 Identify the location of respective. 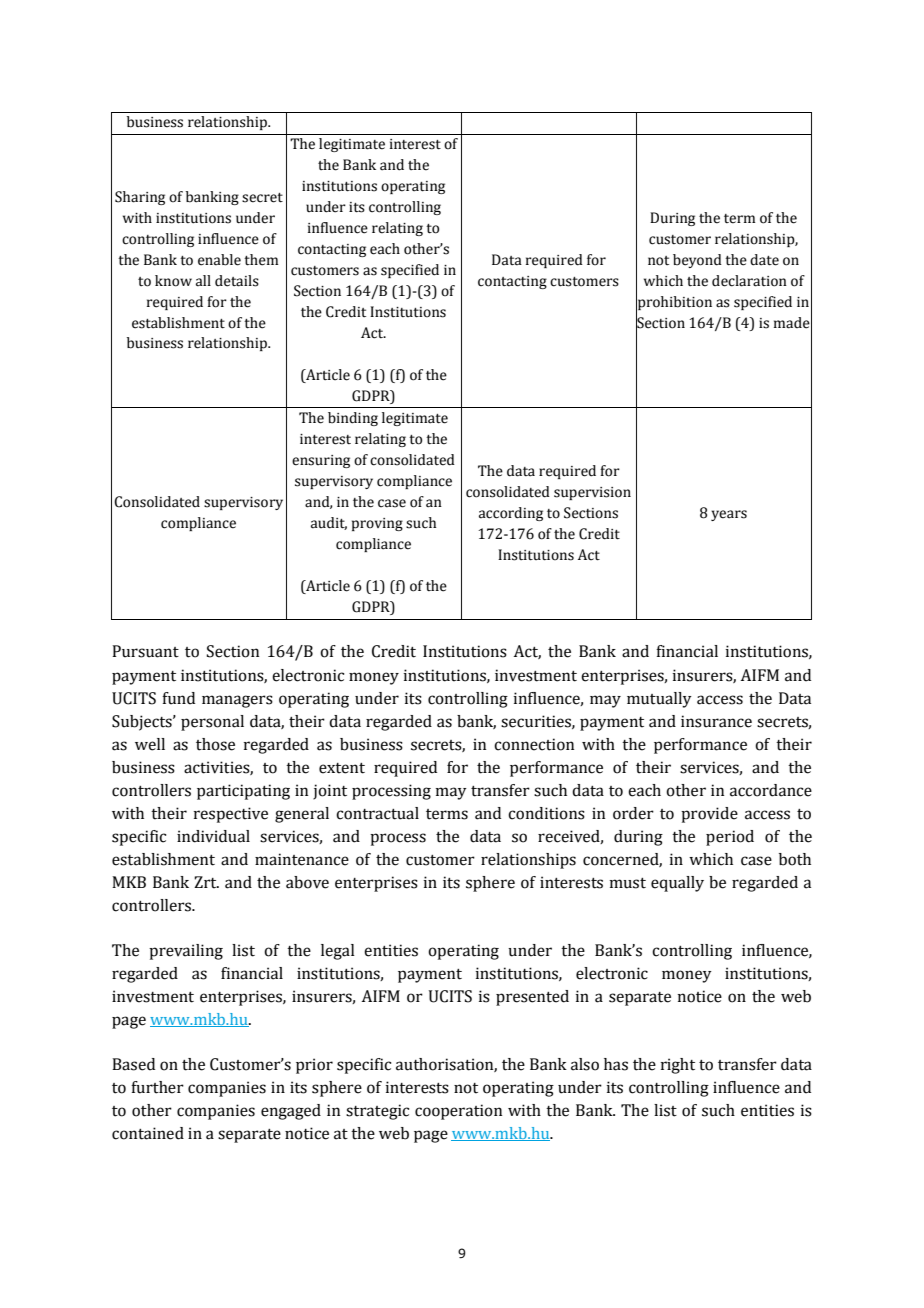
(231, 815).
